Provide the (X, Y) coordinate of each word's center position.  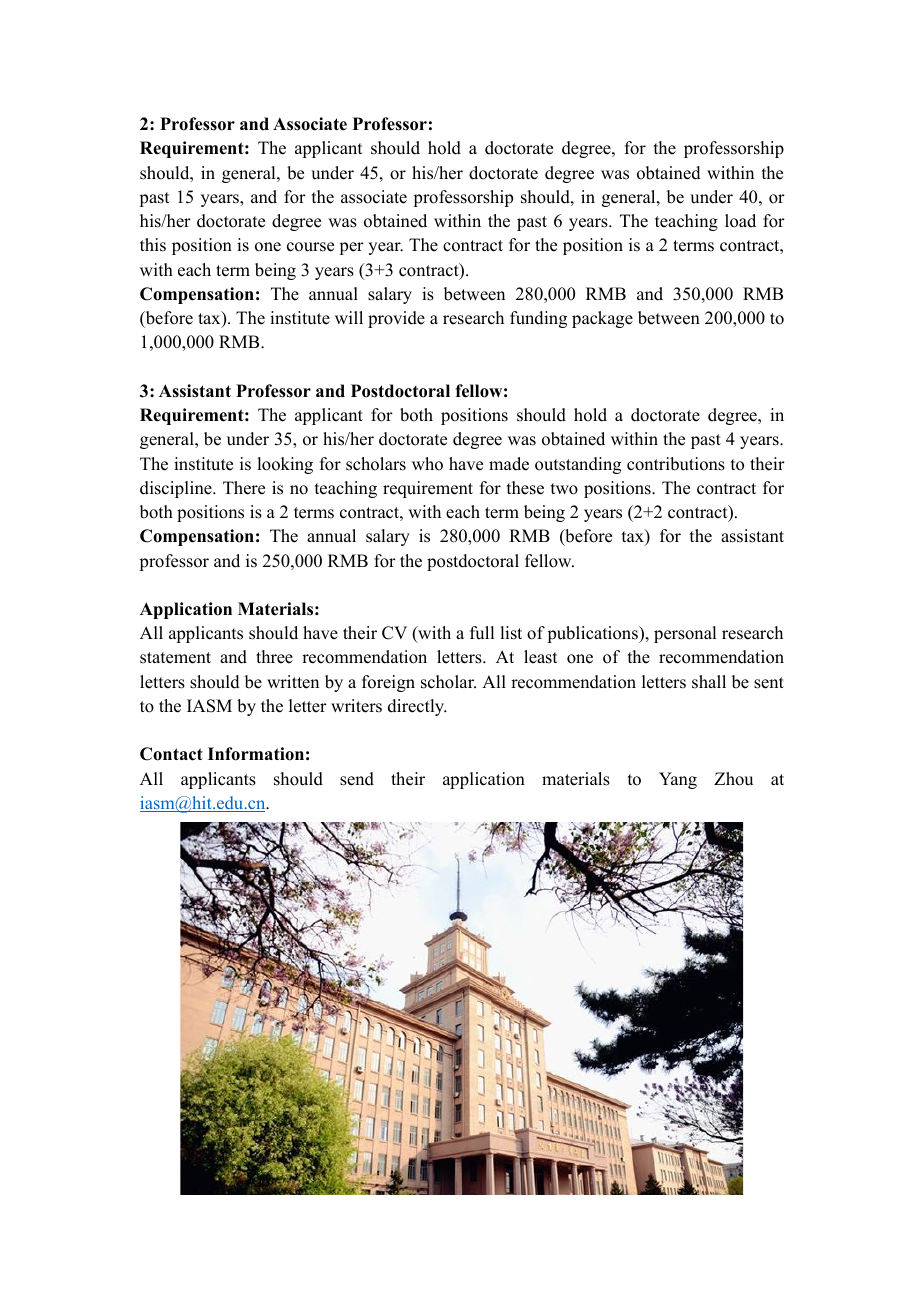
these (525, 488)
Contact (171, 754)
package (602, 319)
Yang (678, 780)
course (310, 247)
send (357, 779)
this (153, 245)
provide (396, 319)
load (740, 221)
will (349, 317)
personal (685, 634)
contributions (676, 464)
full (482, 633)
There (244, 488)
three (274, 657)
